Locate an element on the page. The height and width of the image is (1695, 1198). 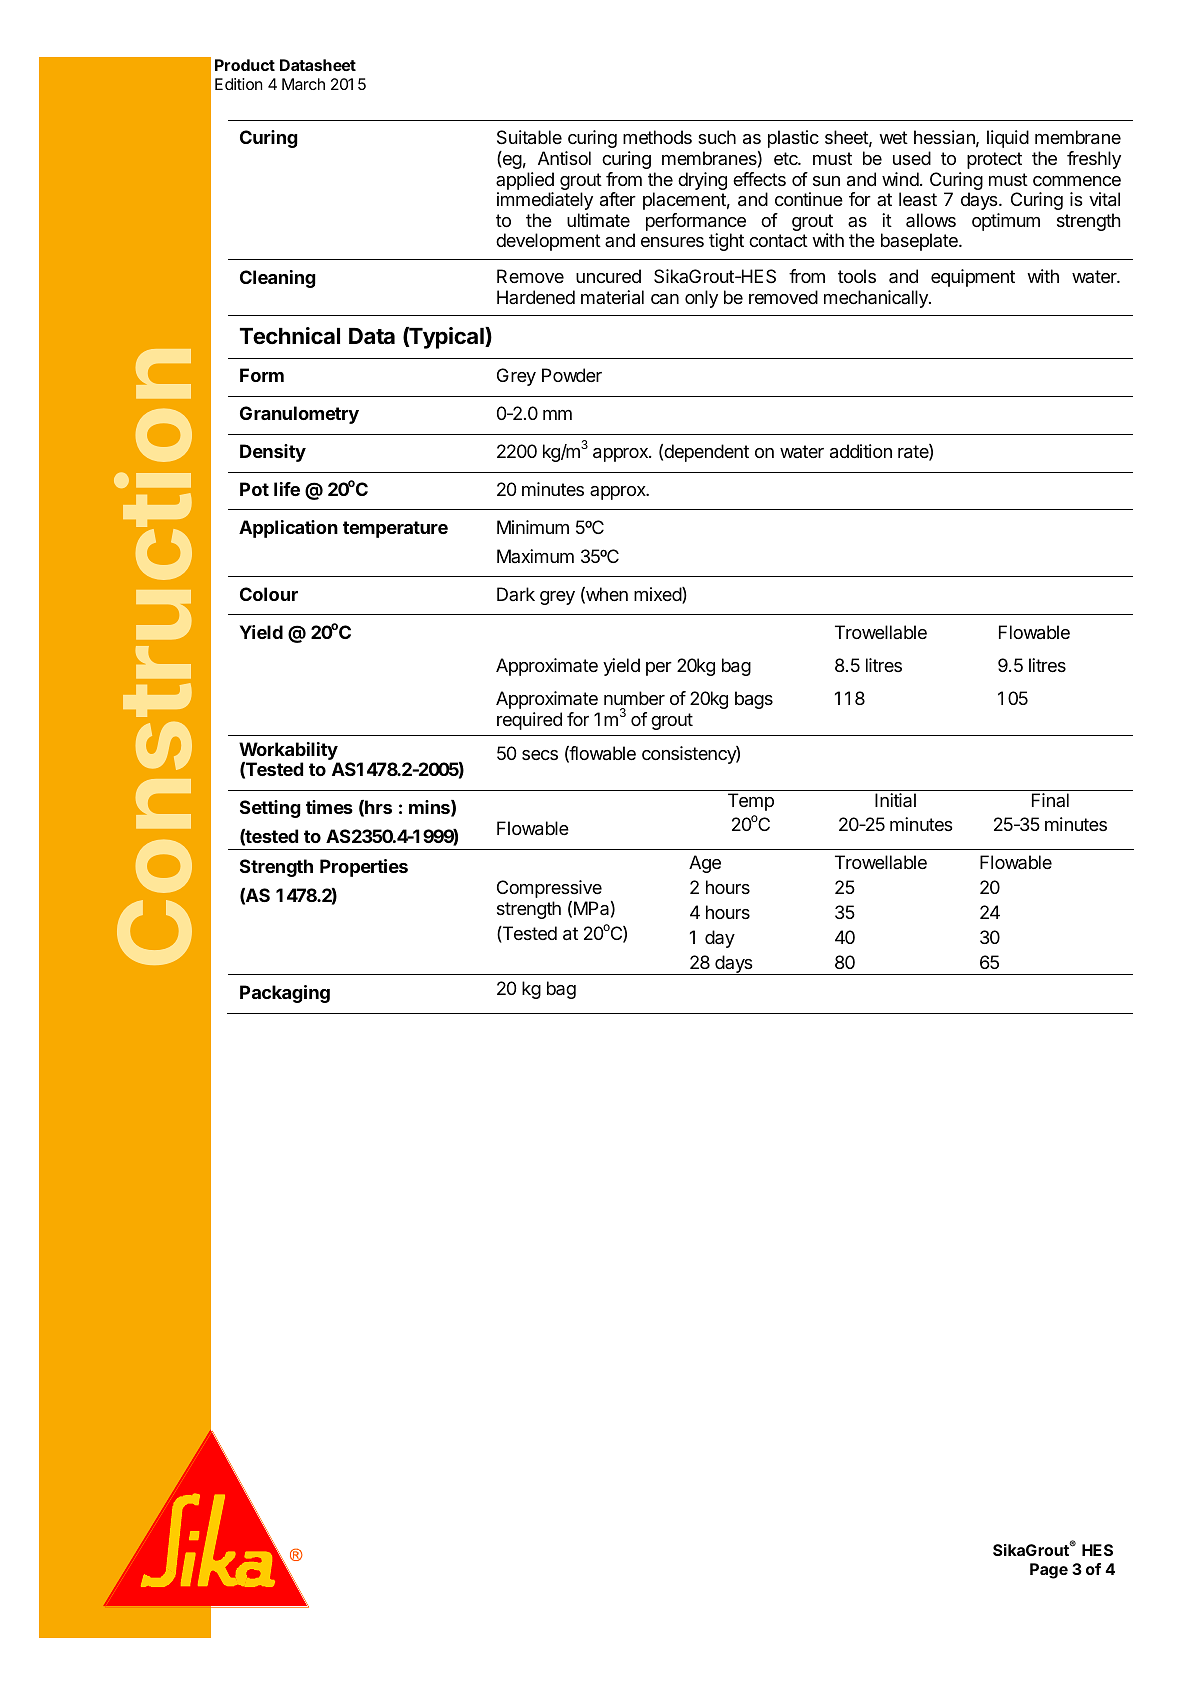
March is located at coordinates (303, 84).
